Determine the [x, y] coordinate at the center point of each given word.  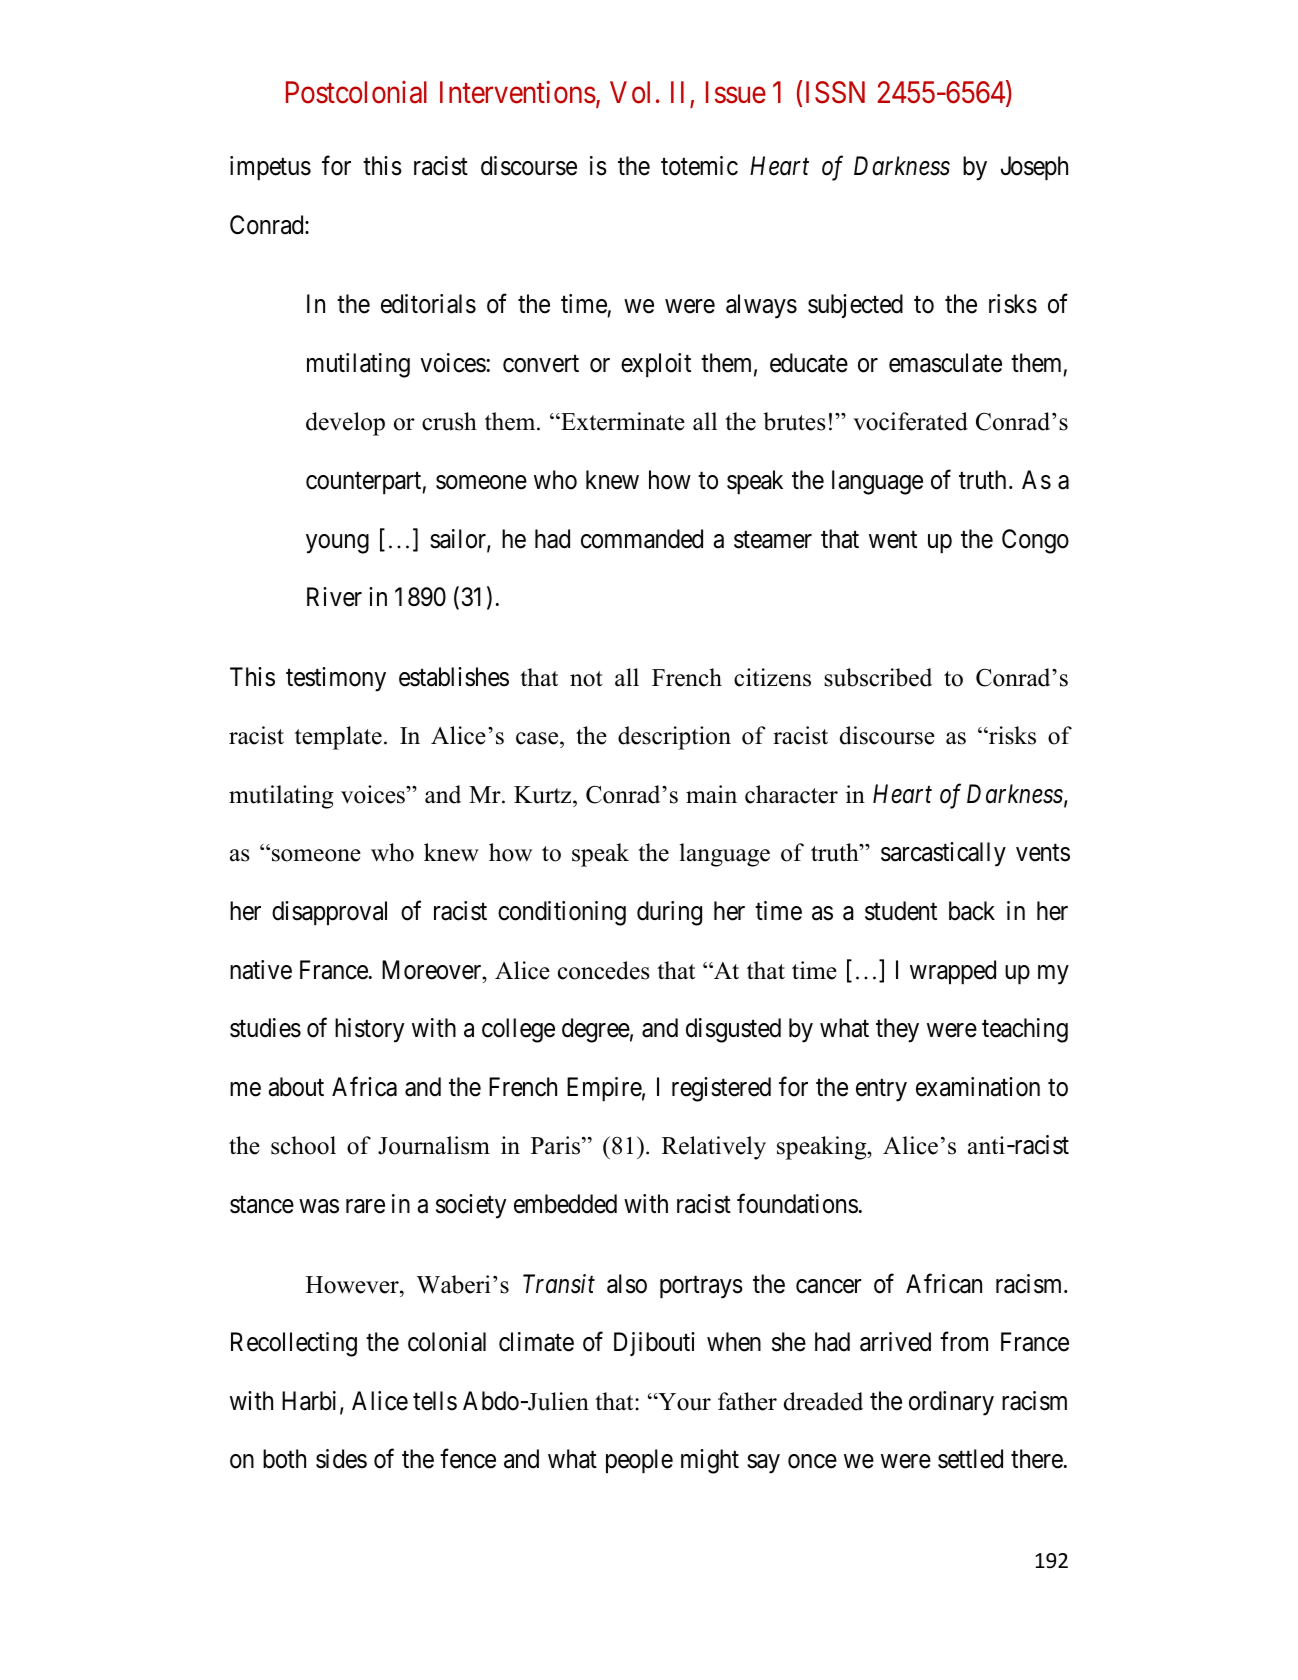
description [674, 738]
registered [721, 1089]
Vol [630, 92]
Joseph [1034, 168]
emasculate [945, 363]
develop [345, 424]
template [338, 738]
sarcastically [943, 854]
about [296, 1087]
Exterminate [622, 421]
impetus [270, 168]
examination [978, 1087]
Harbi [311, 1402]
